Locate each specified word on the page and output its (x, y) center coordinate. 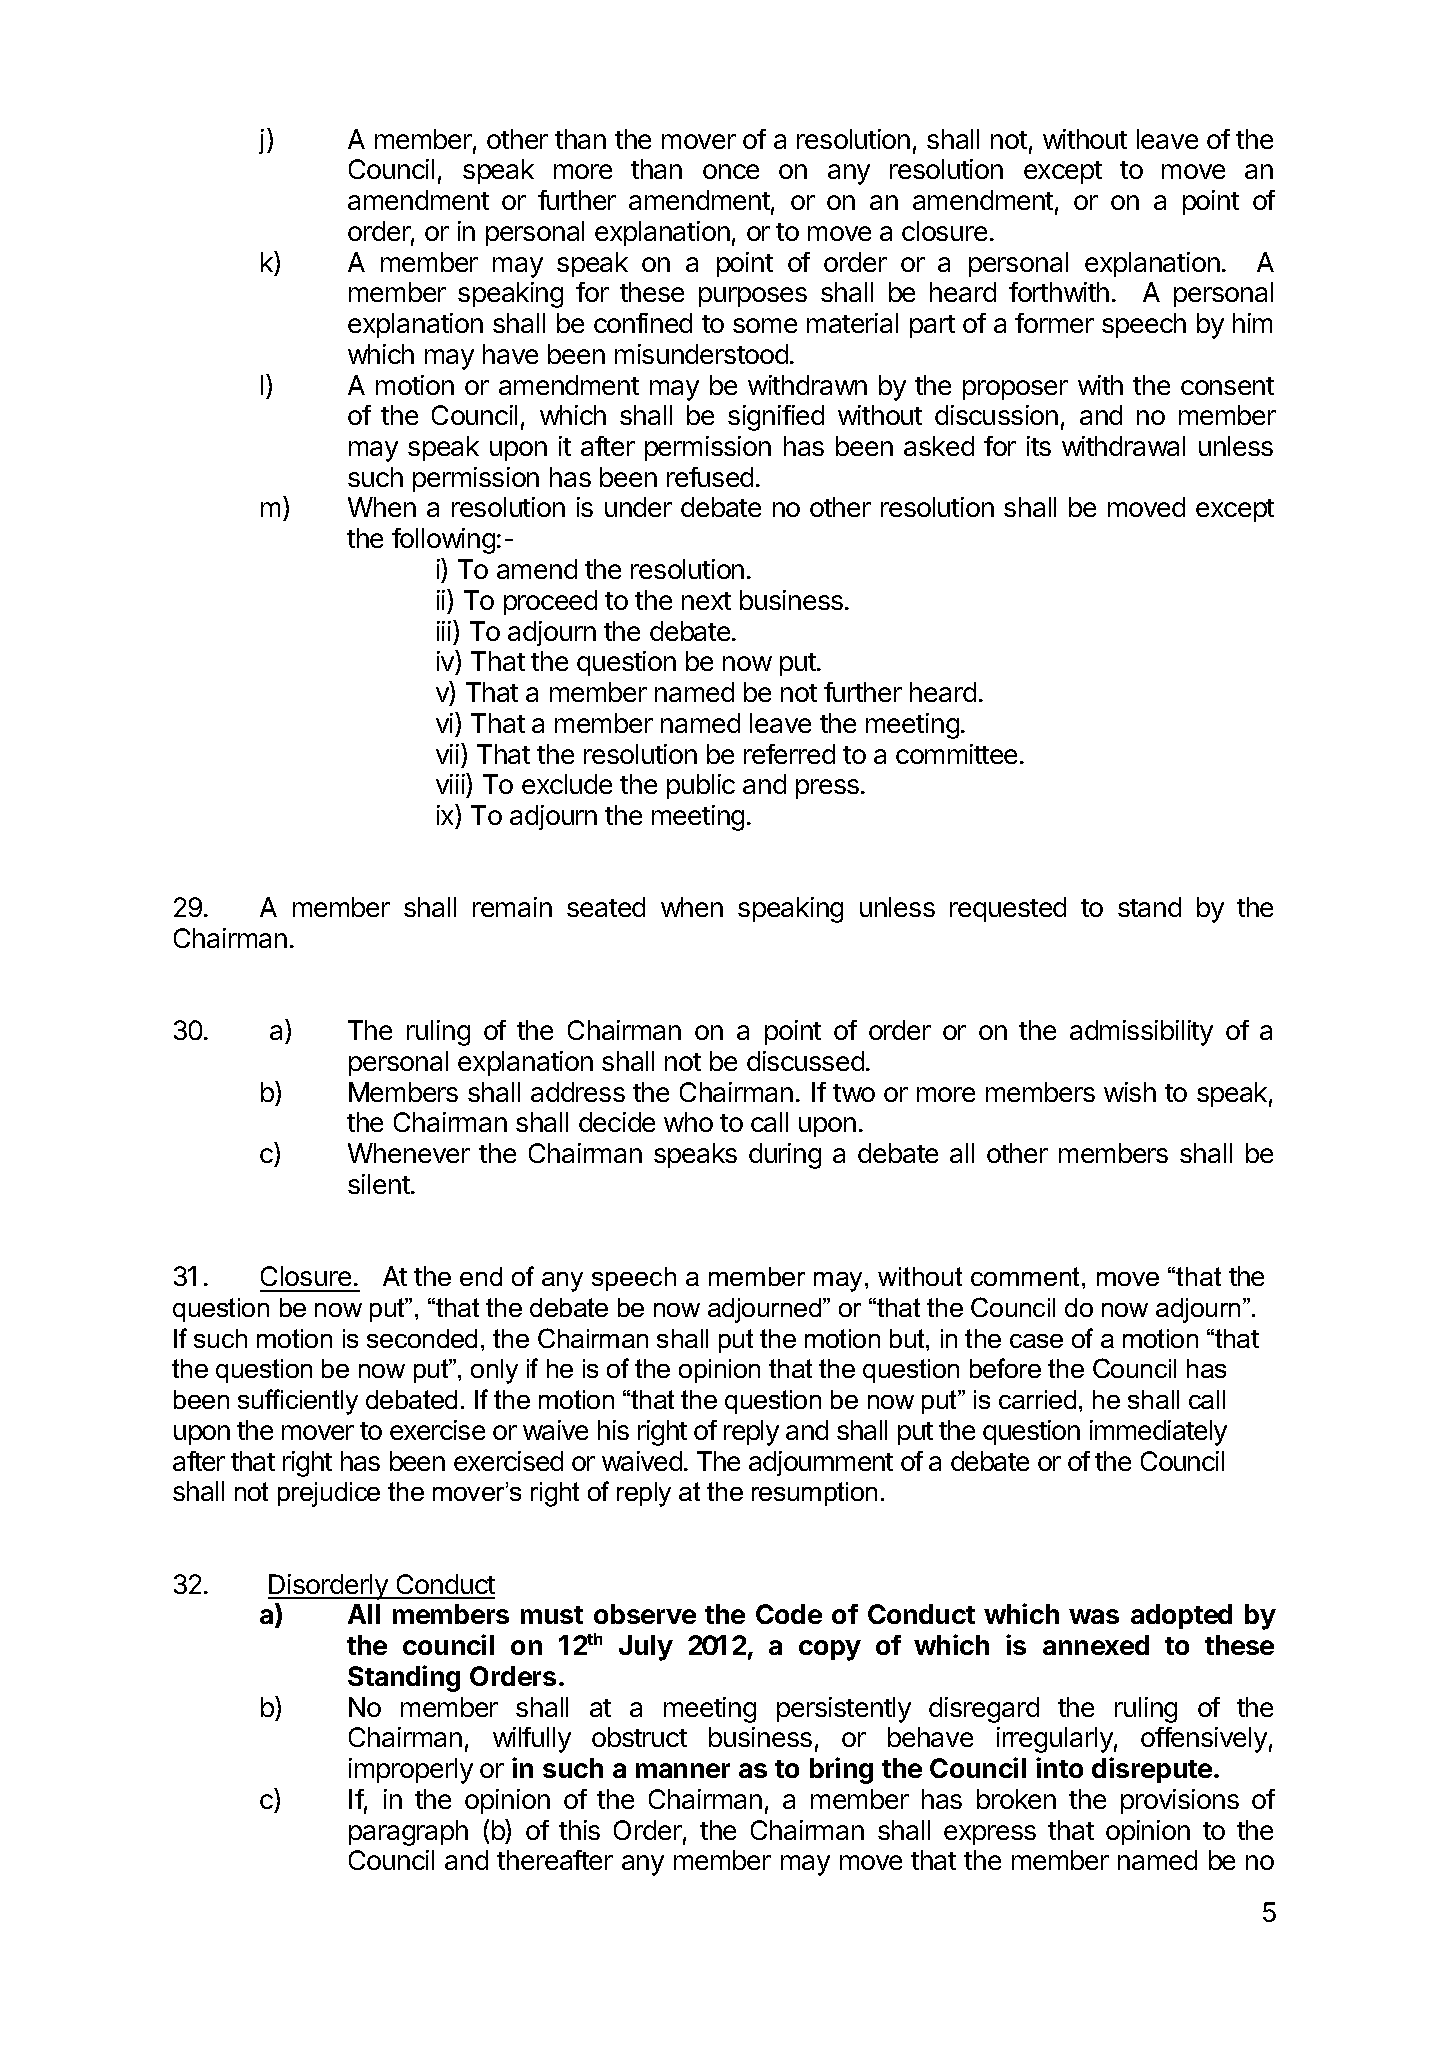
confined (643, 323)
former (1054, 323)
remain (512, 907)
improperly (411, 1771)
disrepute (1152, 1770)
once (731, 171)
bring (841, 1770)
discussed (805, 1061)
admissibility (1141, 1033)
